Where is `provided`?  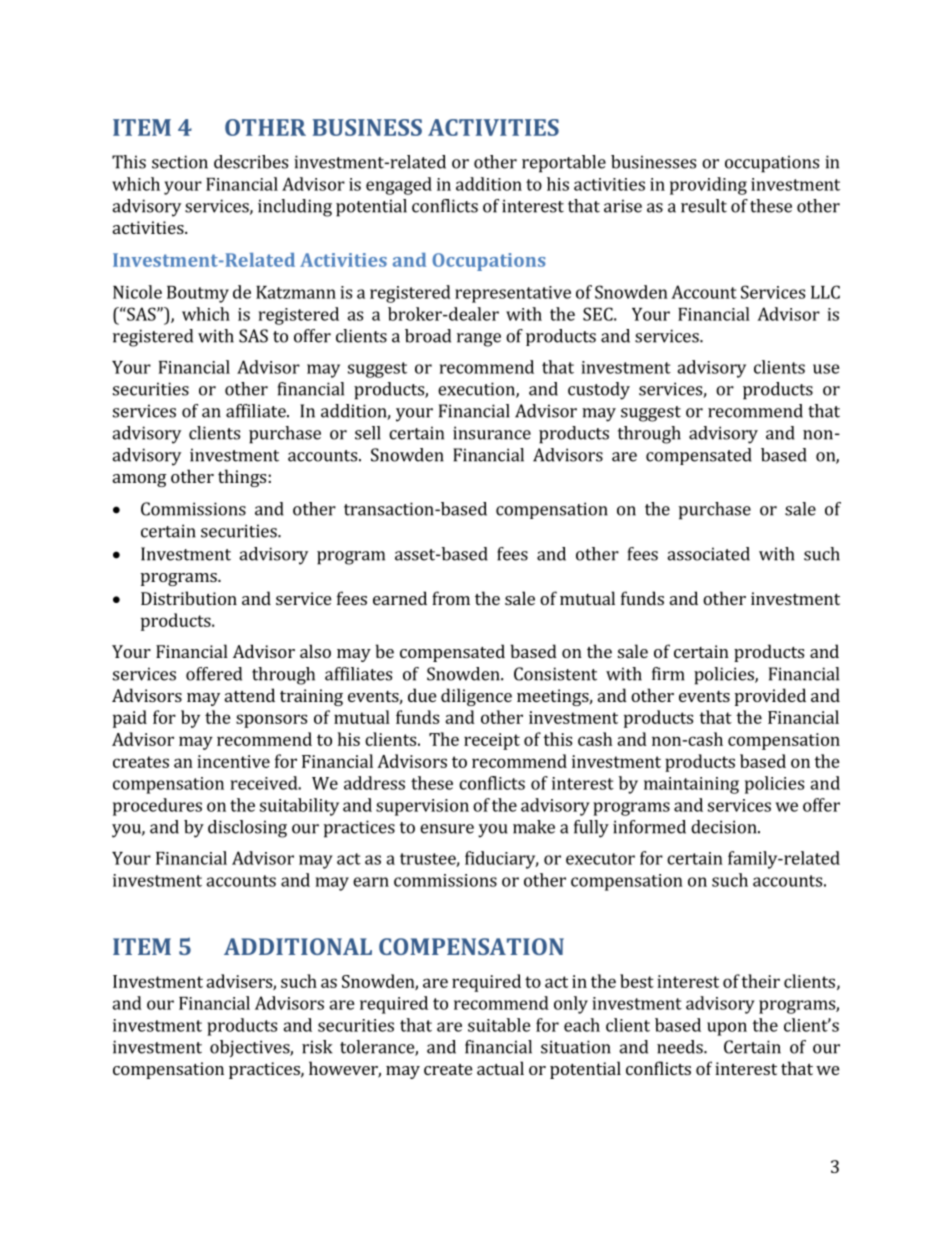
provided is located at coordinates (770, 697).
